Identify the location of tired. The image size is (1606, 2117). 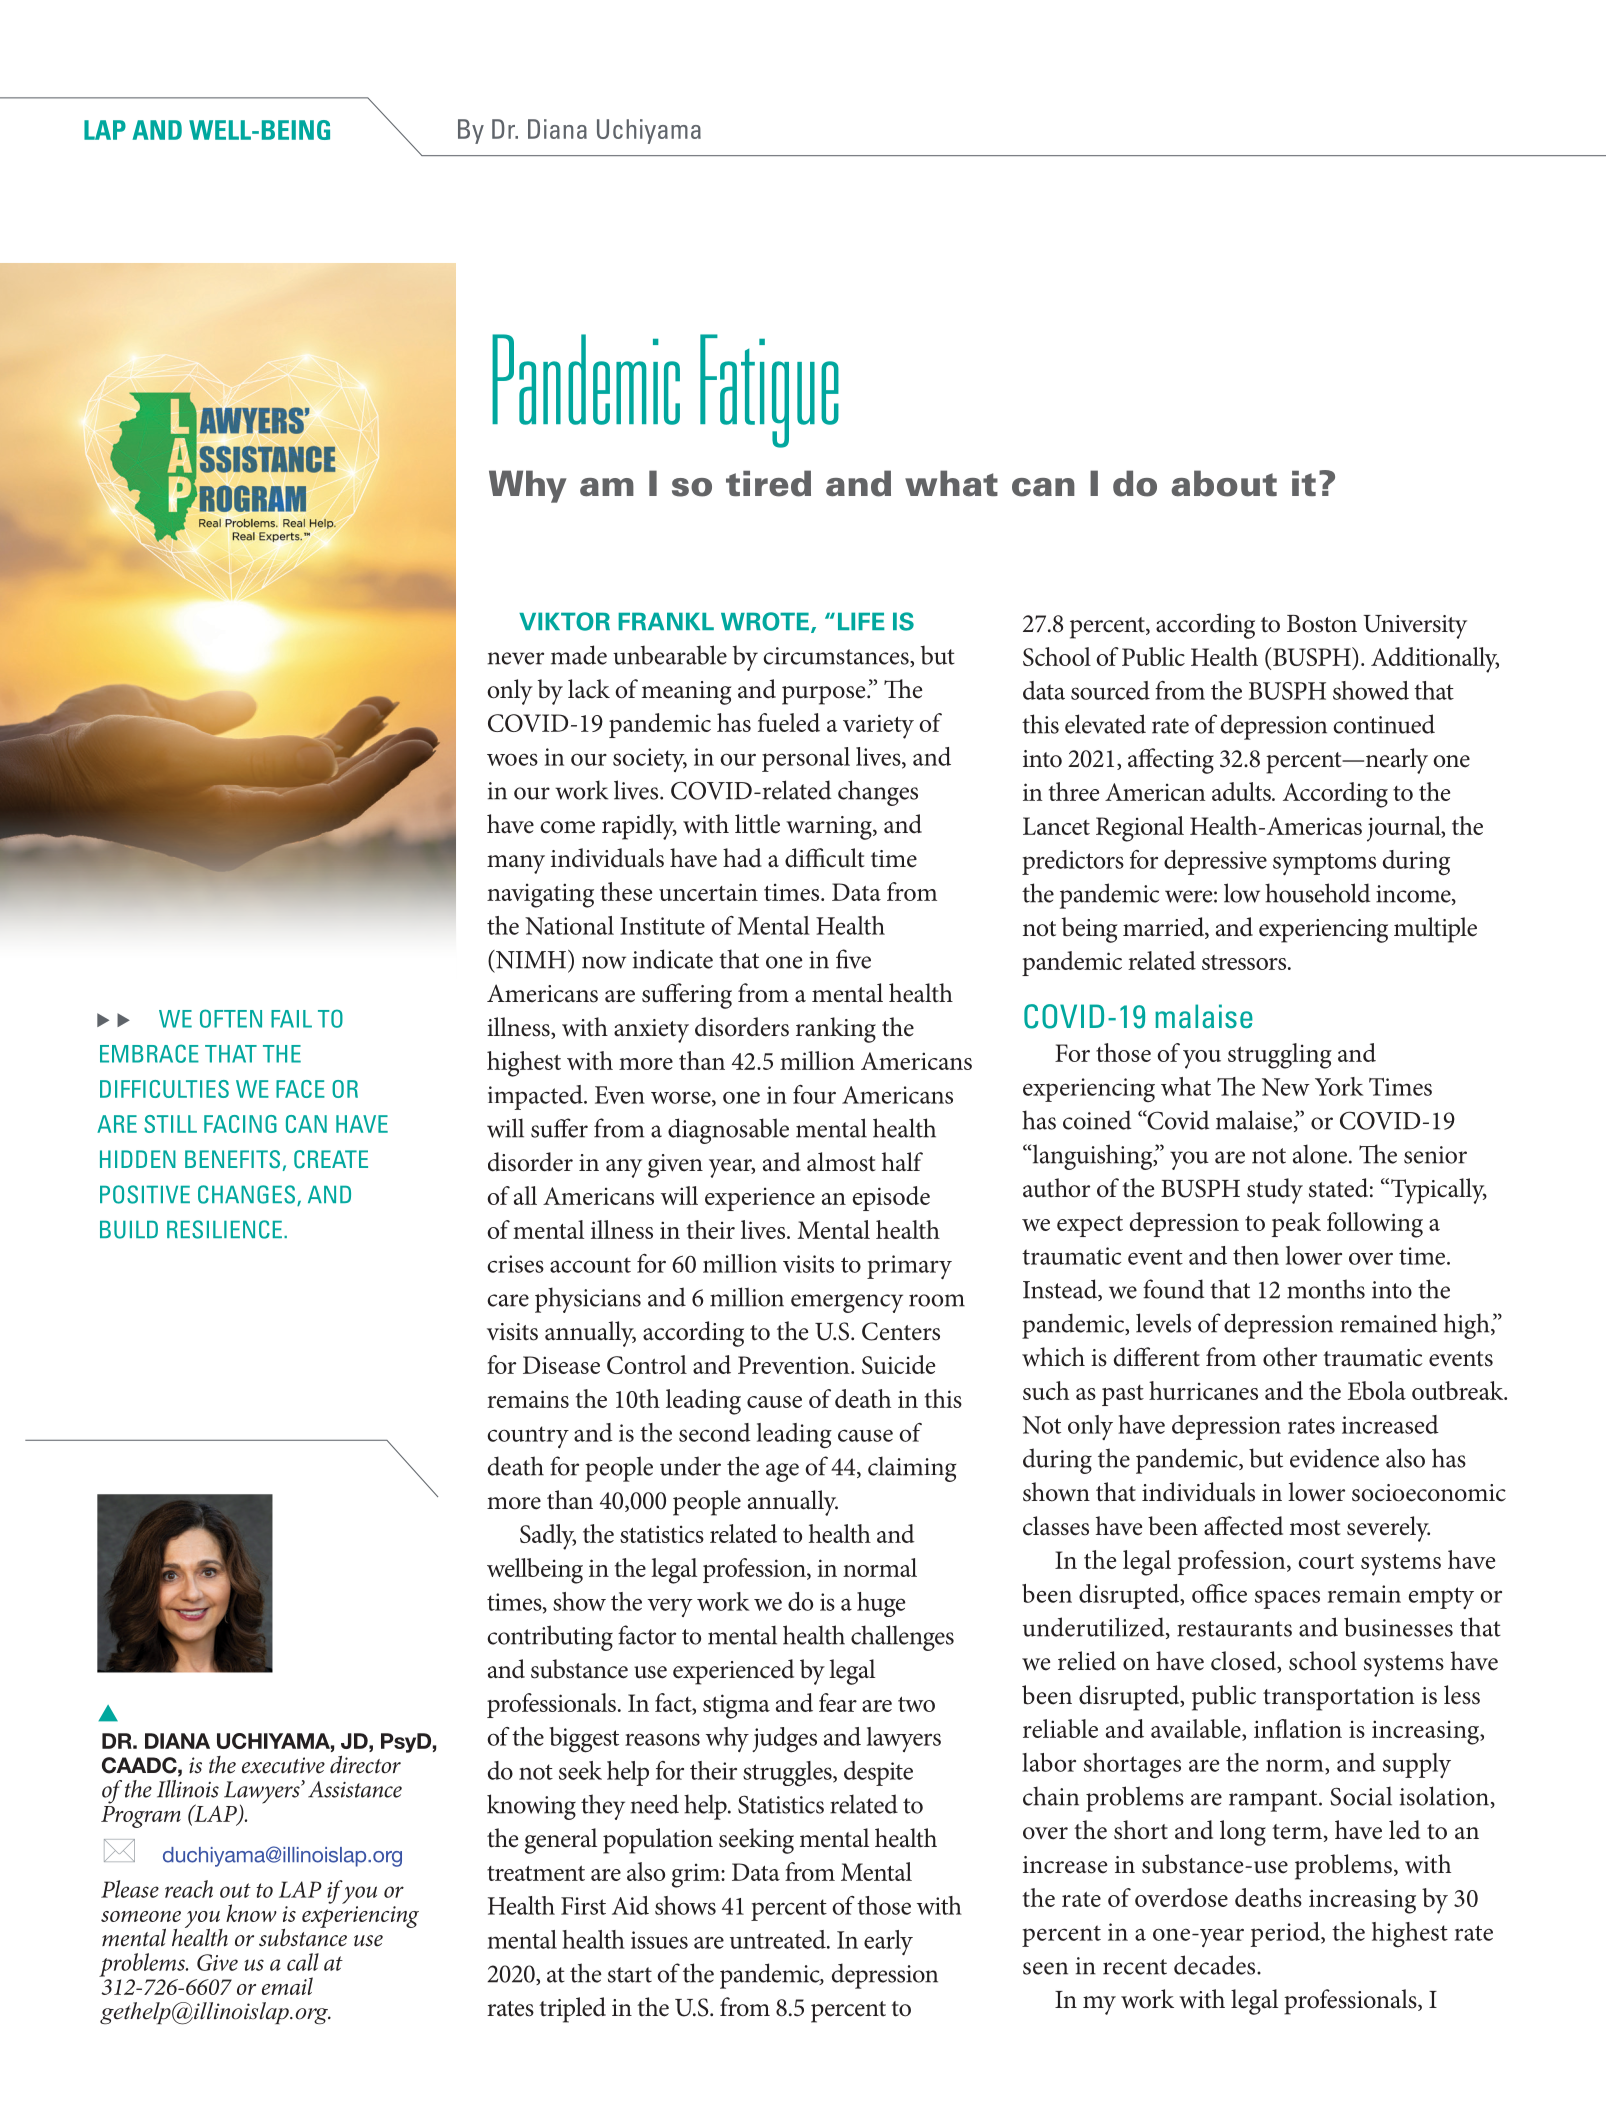
(768, 483).
